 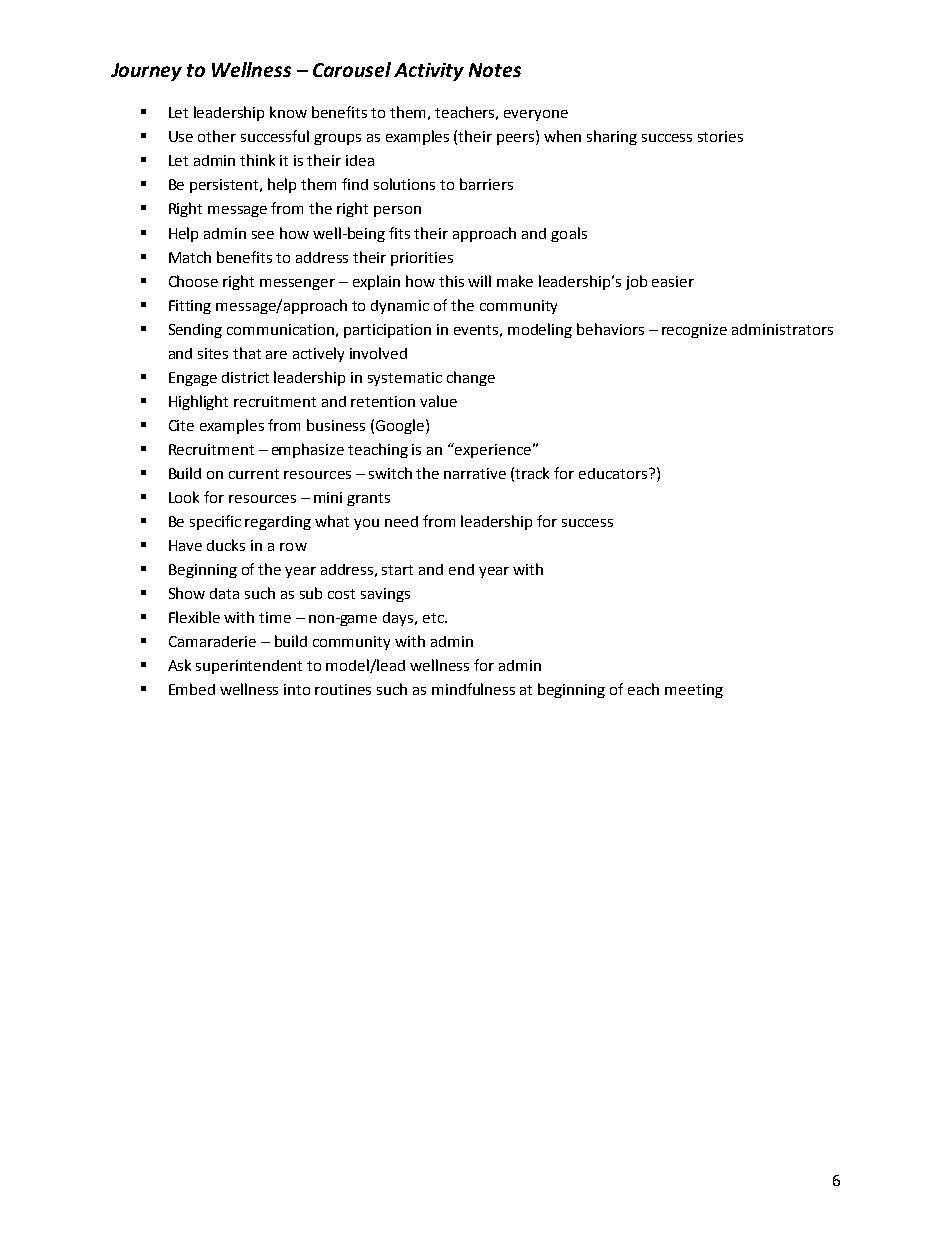 I want to click on this, so click(x=451, y=281).
